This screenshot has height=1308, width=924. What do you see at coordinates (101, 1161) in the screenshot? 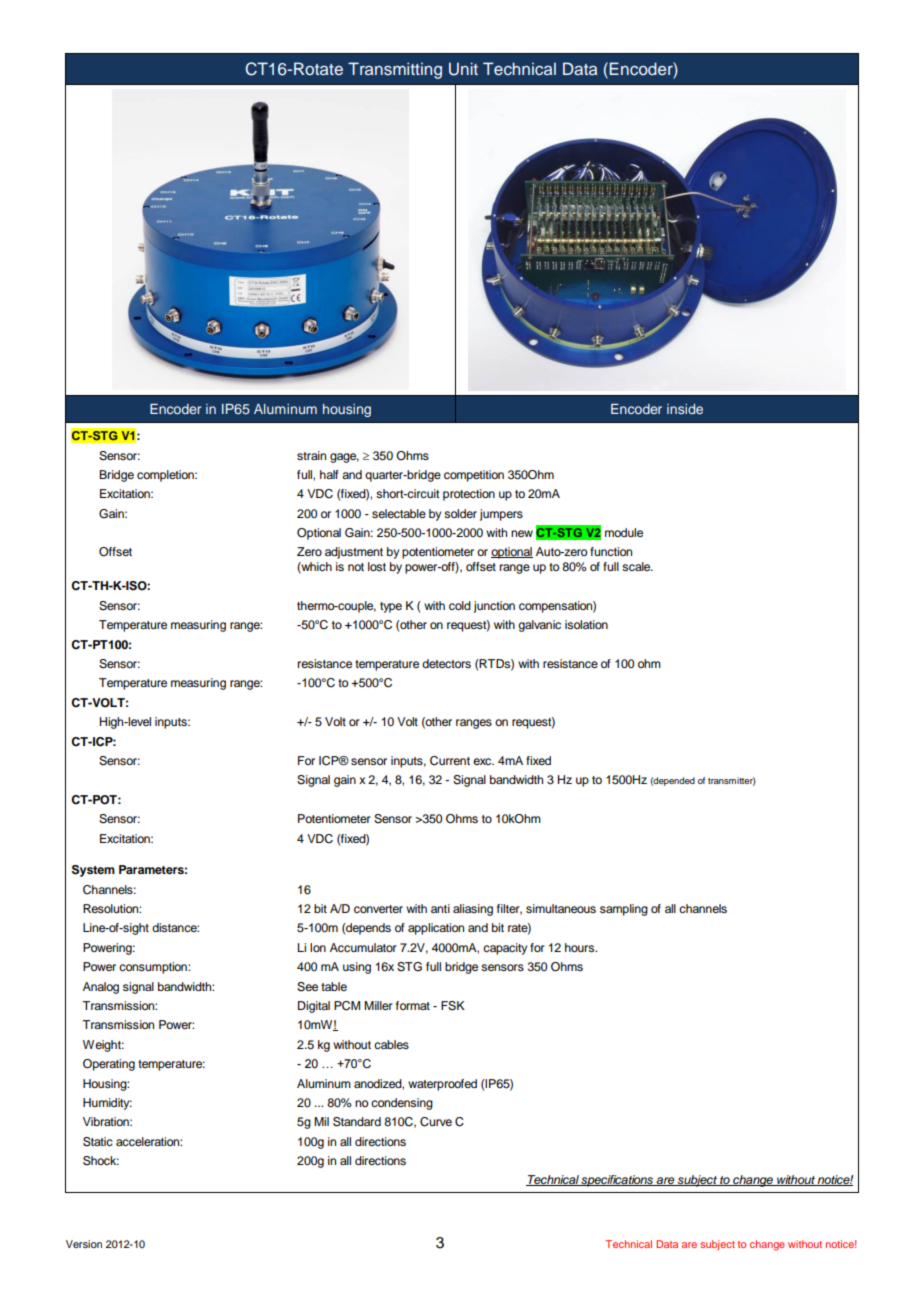
I see `Shock` at bounding box center [101, 1161].
